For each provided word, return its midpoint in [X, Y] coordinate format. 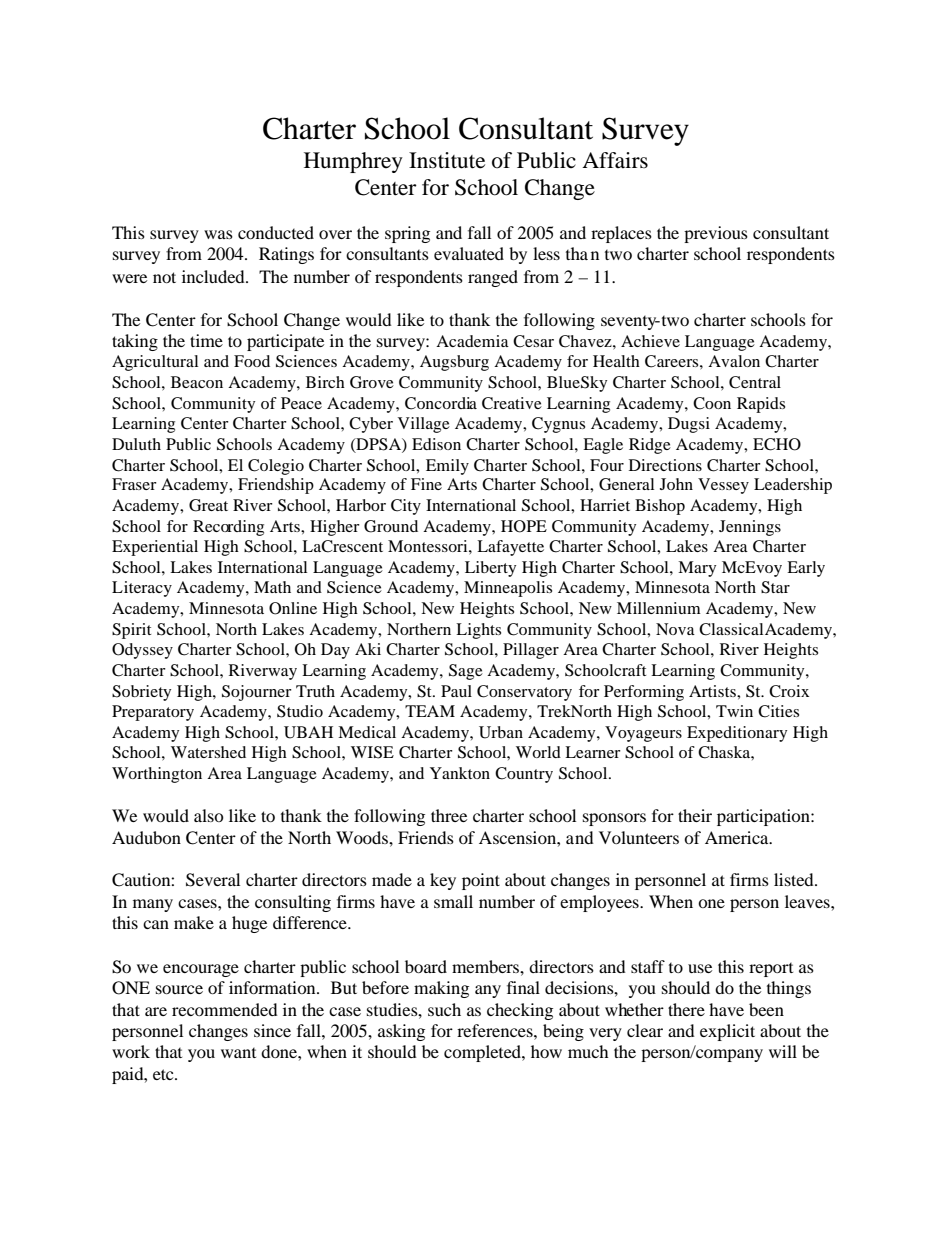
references [496, 1030]
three [449, 815]
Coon [712, 403]
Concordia [441, 403]
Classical [731, 629]
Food [252, 361]
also [209, 815]
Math [272, 587]
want [238, 1053]
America [738, 837]
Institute [447, 160]
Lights [478, 631]
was [218, 234]
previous [716, 234]
